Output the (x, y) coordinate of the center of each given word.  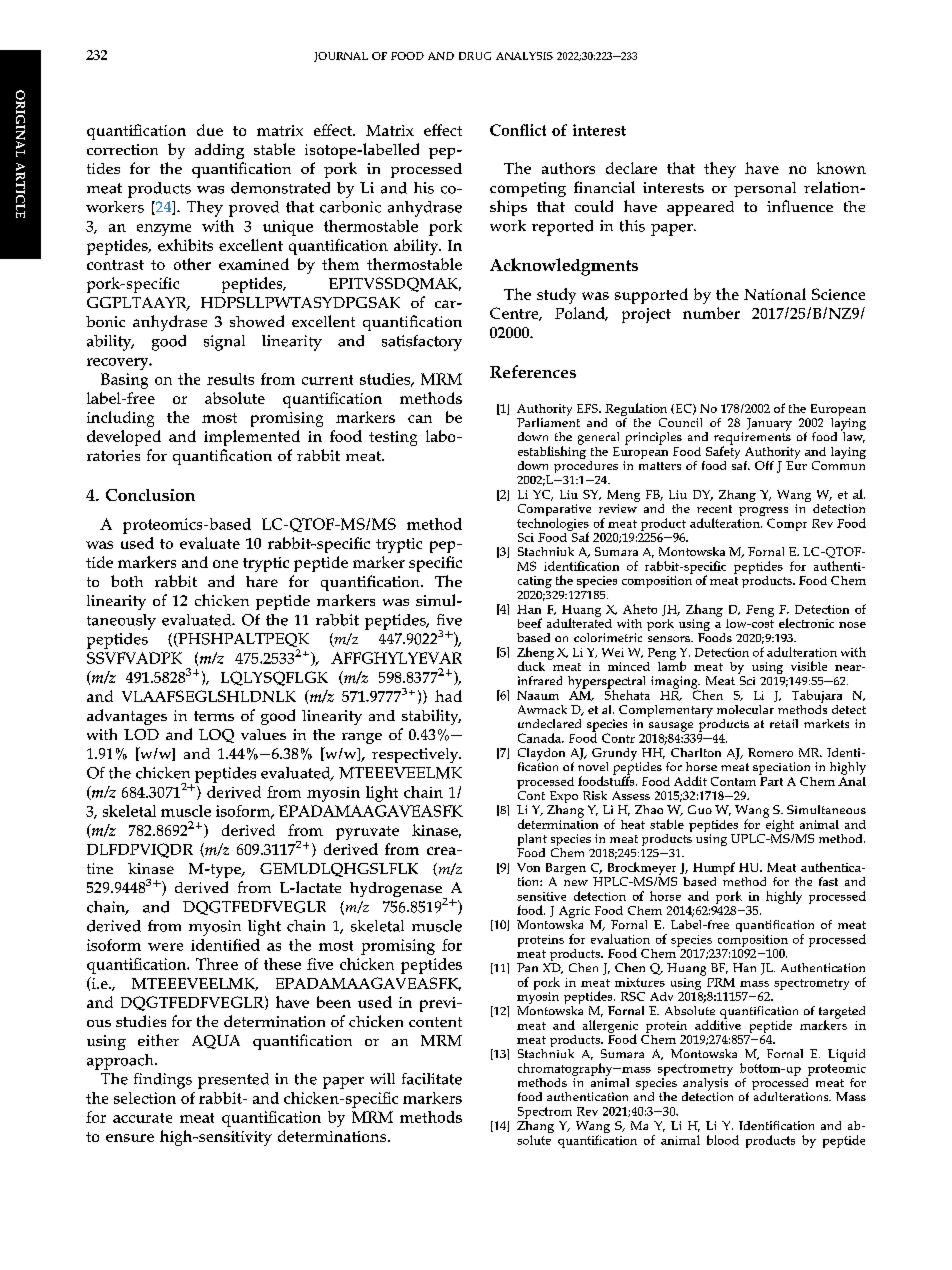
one (225, 564)
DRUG (475, 56)
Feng (760, 611)
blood (723, 1140)
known (841, 168)
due (210, 130)
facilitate (432, 1079)
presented (233, 1081)
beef (530, 623)
